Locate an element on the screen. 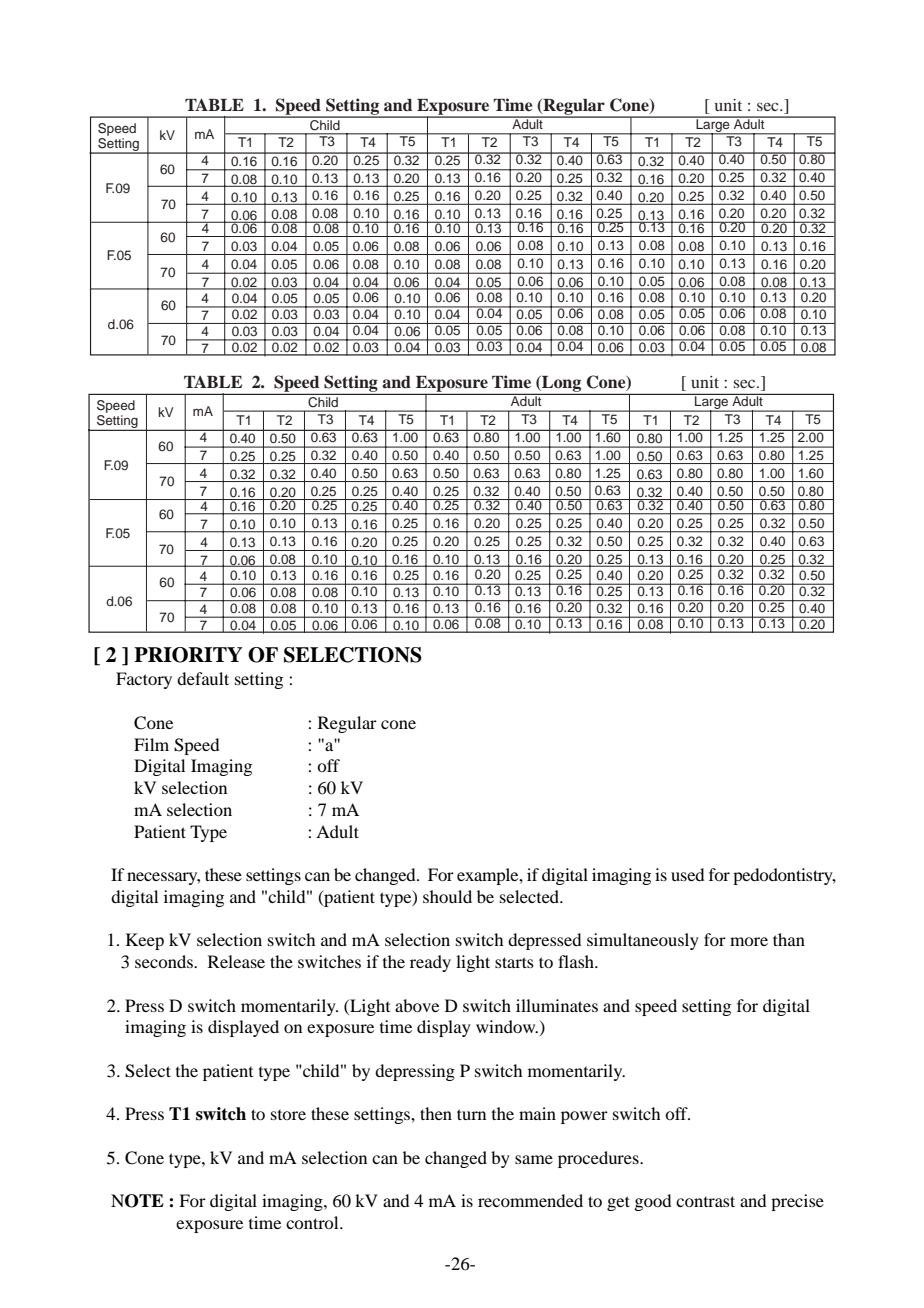 This screenshot has height=1308, width=924. used is located at coordinates (687, 874).
